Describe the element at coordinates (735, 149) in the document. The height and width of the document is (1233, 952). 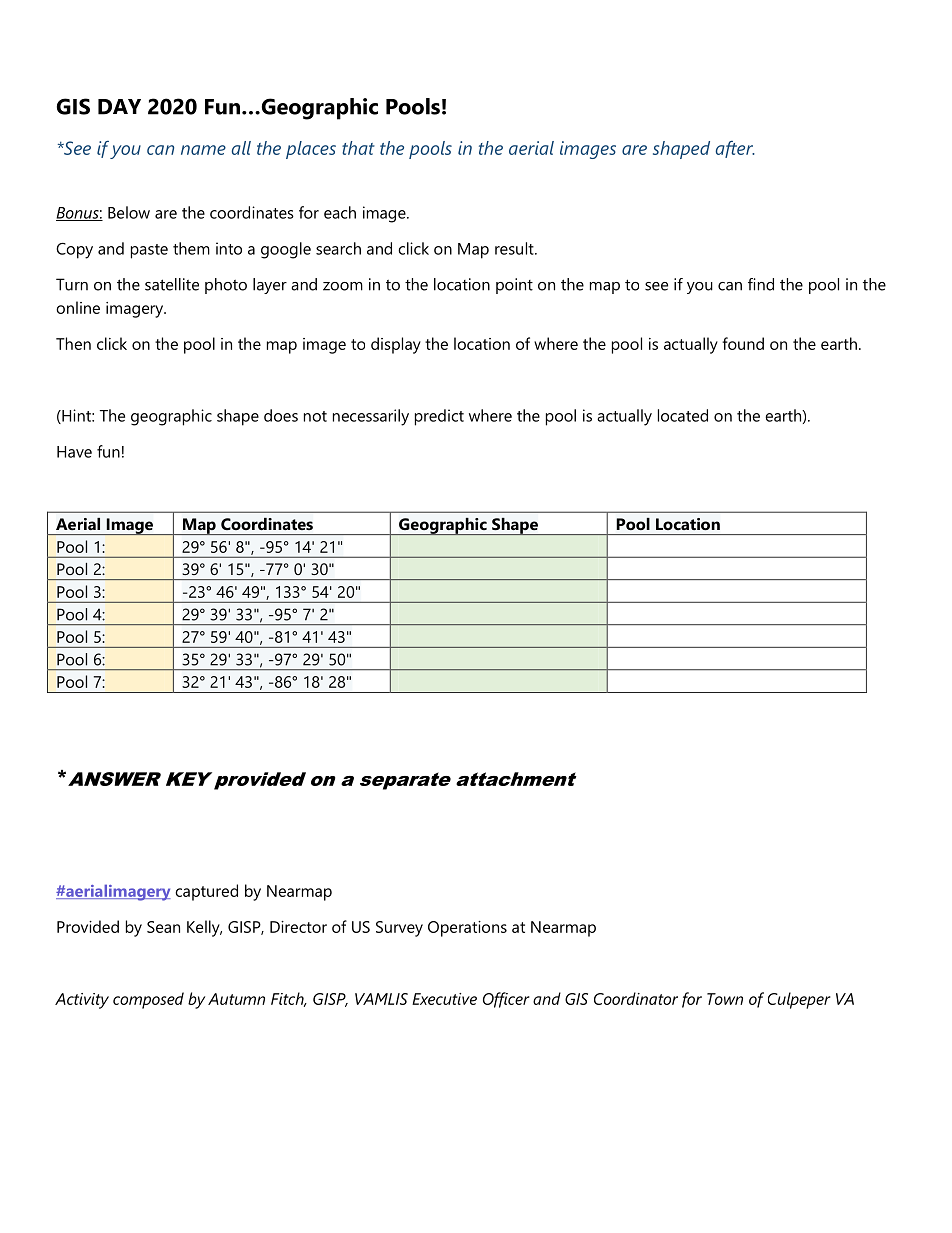
I see `after` at that location.
